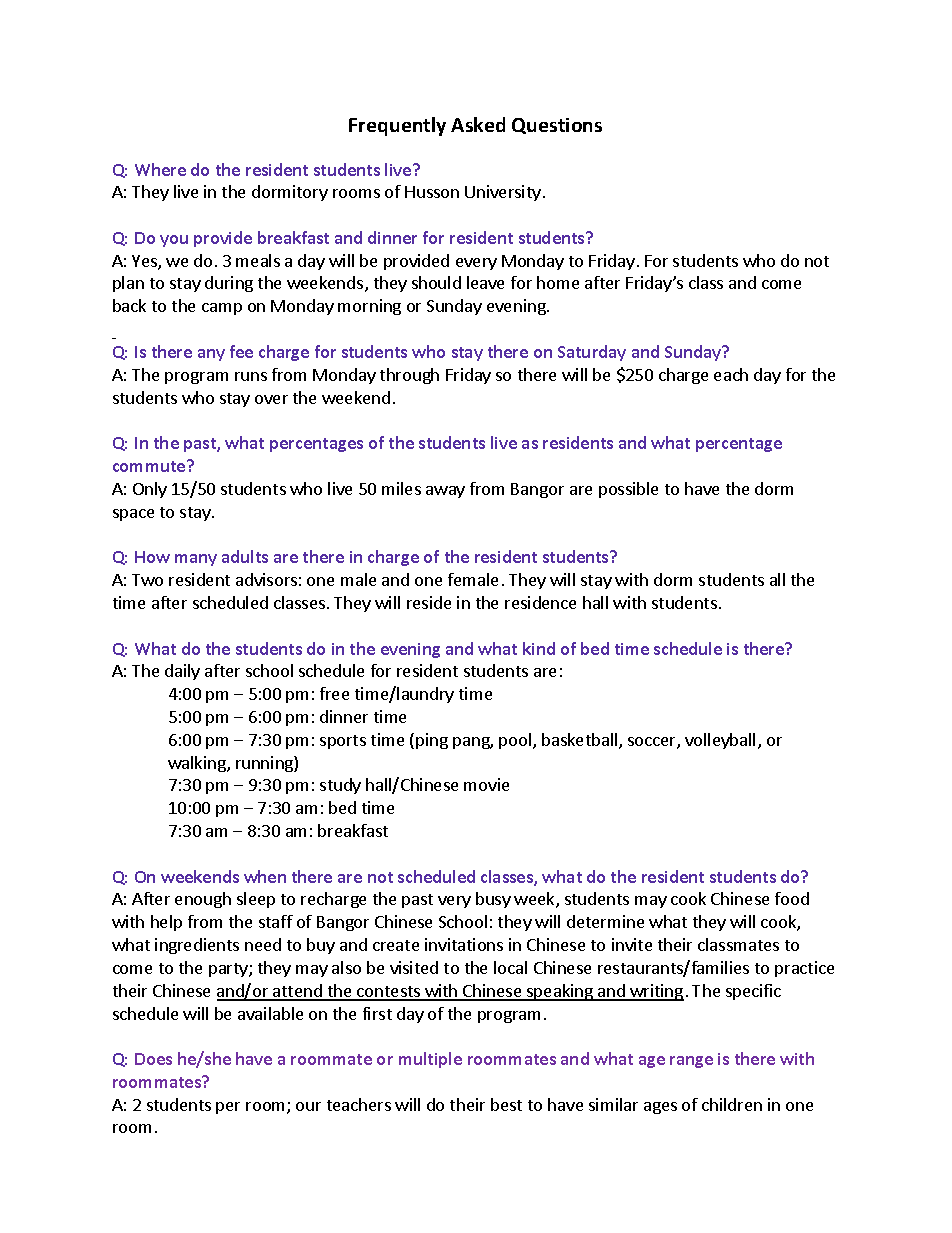 This screenshot has height=1233, width=952. Describe the element at coordinates (720, 741) in the screenshot. I see `volleyball` at that location.
